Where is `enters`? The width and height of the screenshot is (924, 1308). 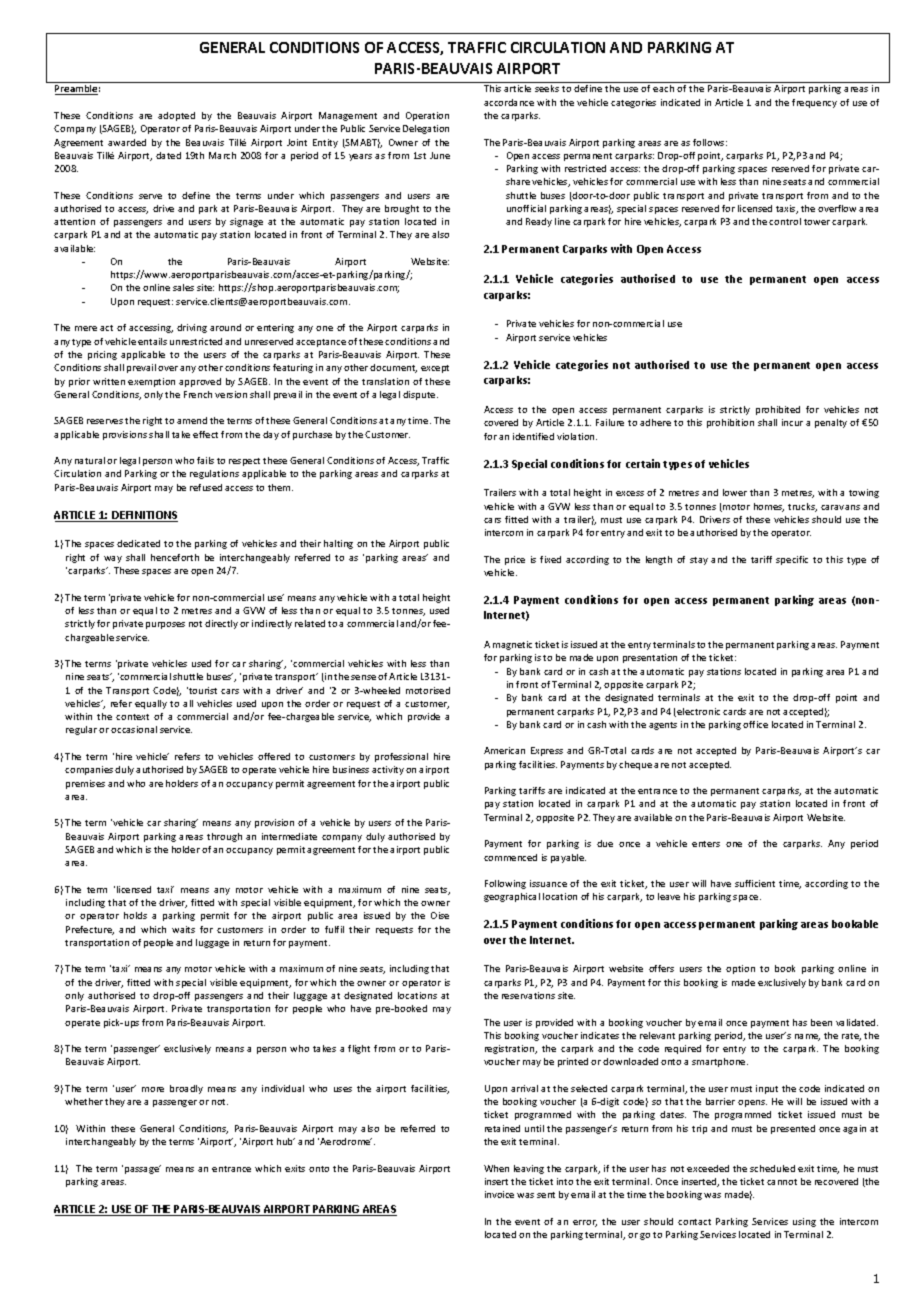
enters is located at coordinates (706, 844).
